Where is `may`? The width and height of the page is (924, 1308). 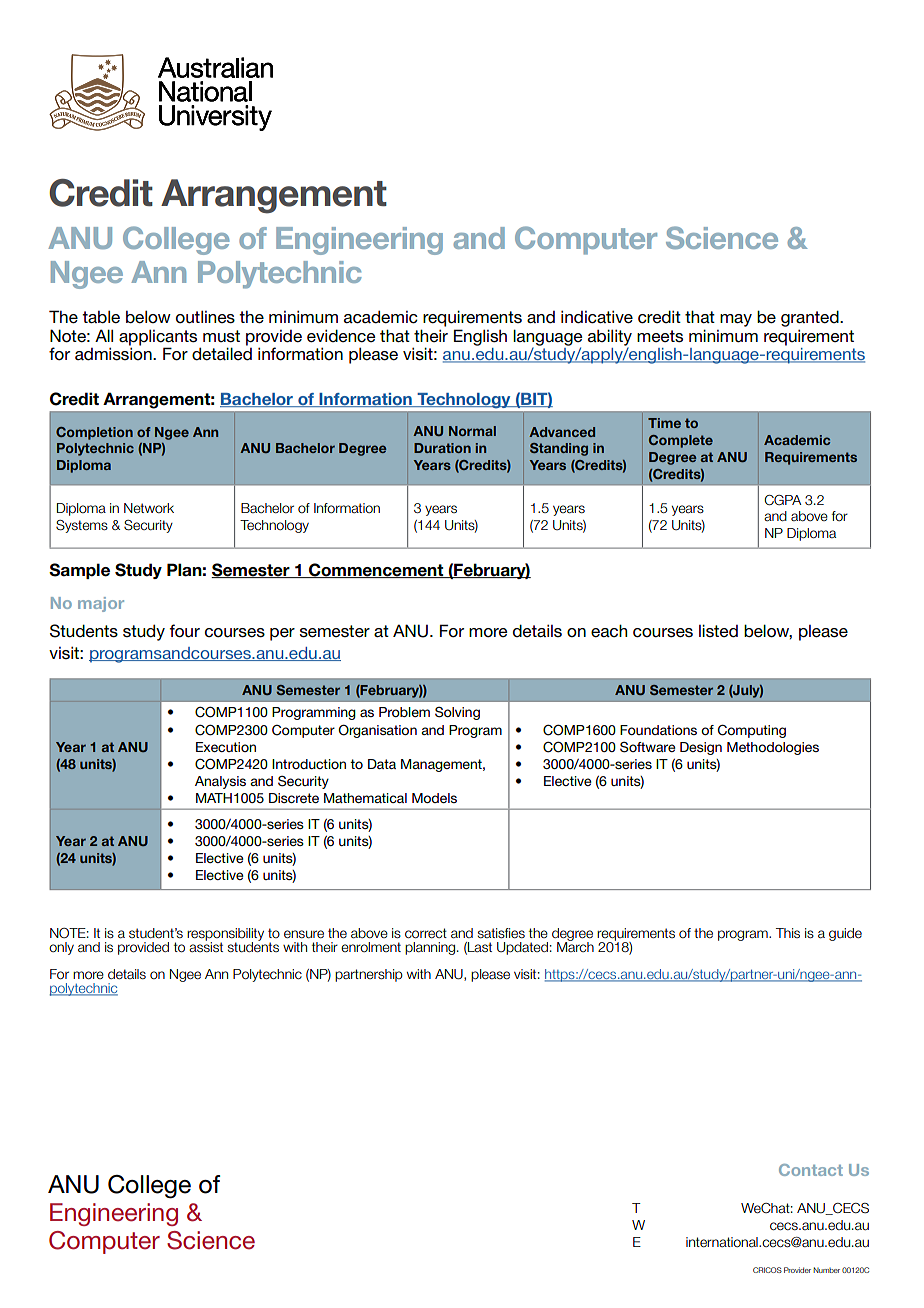
may is located at coordinates (736, 320).
